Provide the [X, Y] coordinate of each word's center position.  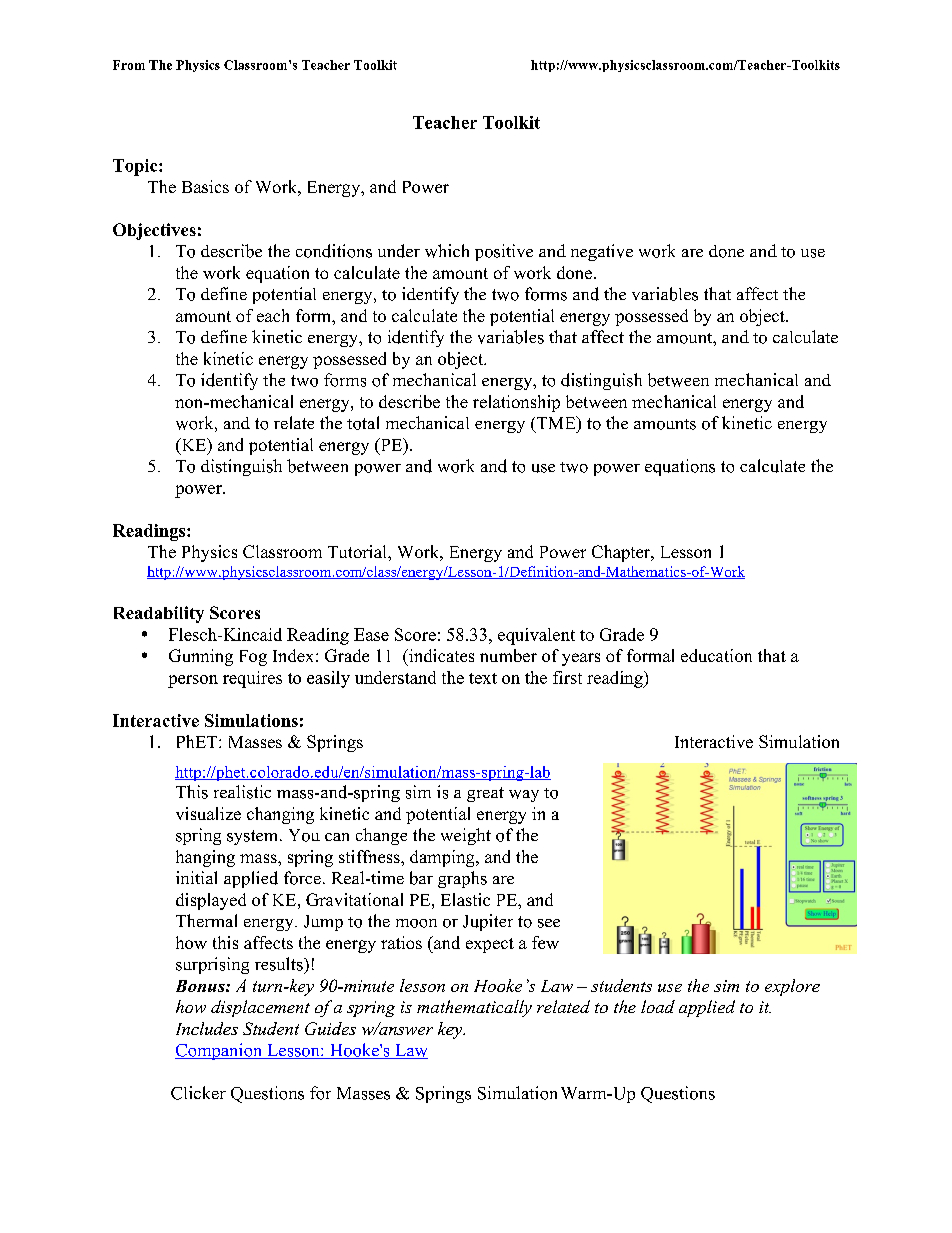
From [129, 65]
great [485, 794]
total [363, 423]
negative [602, 252]
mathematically [474, 1008]
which [447, 251]
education [716, 655]
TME [557, 422]
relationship [516, 403]
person [193, 681]
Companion [220, 1051]
